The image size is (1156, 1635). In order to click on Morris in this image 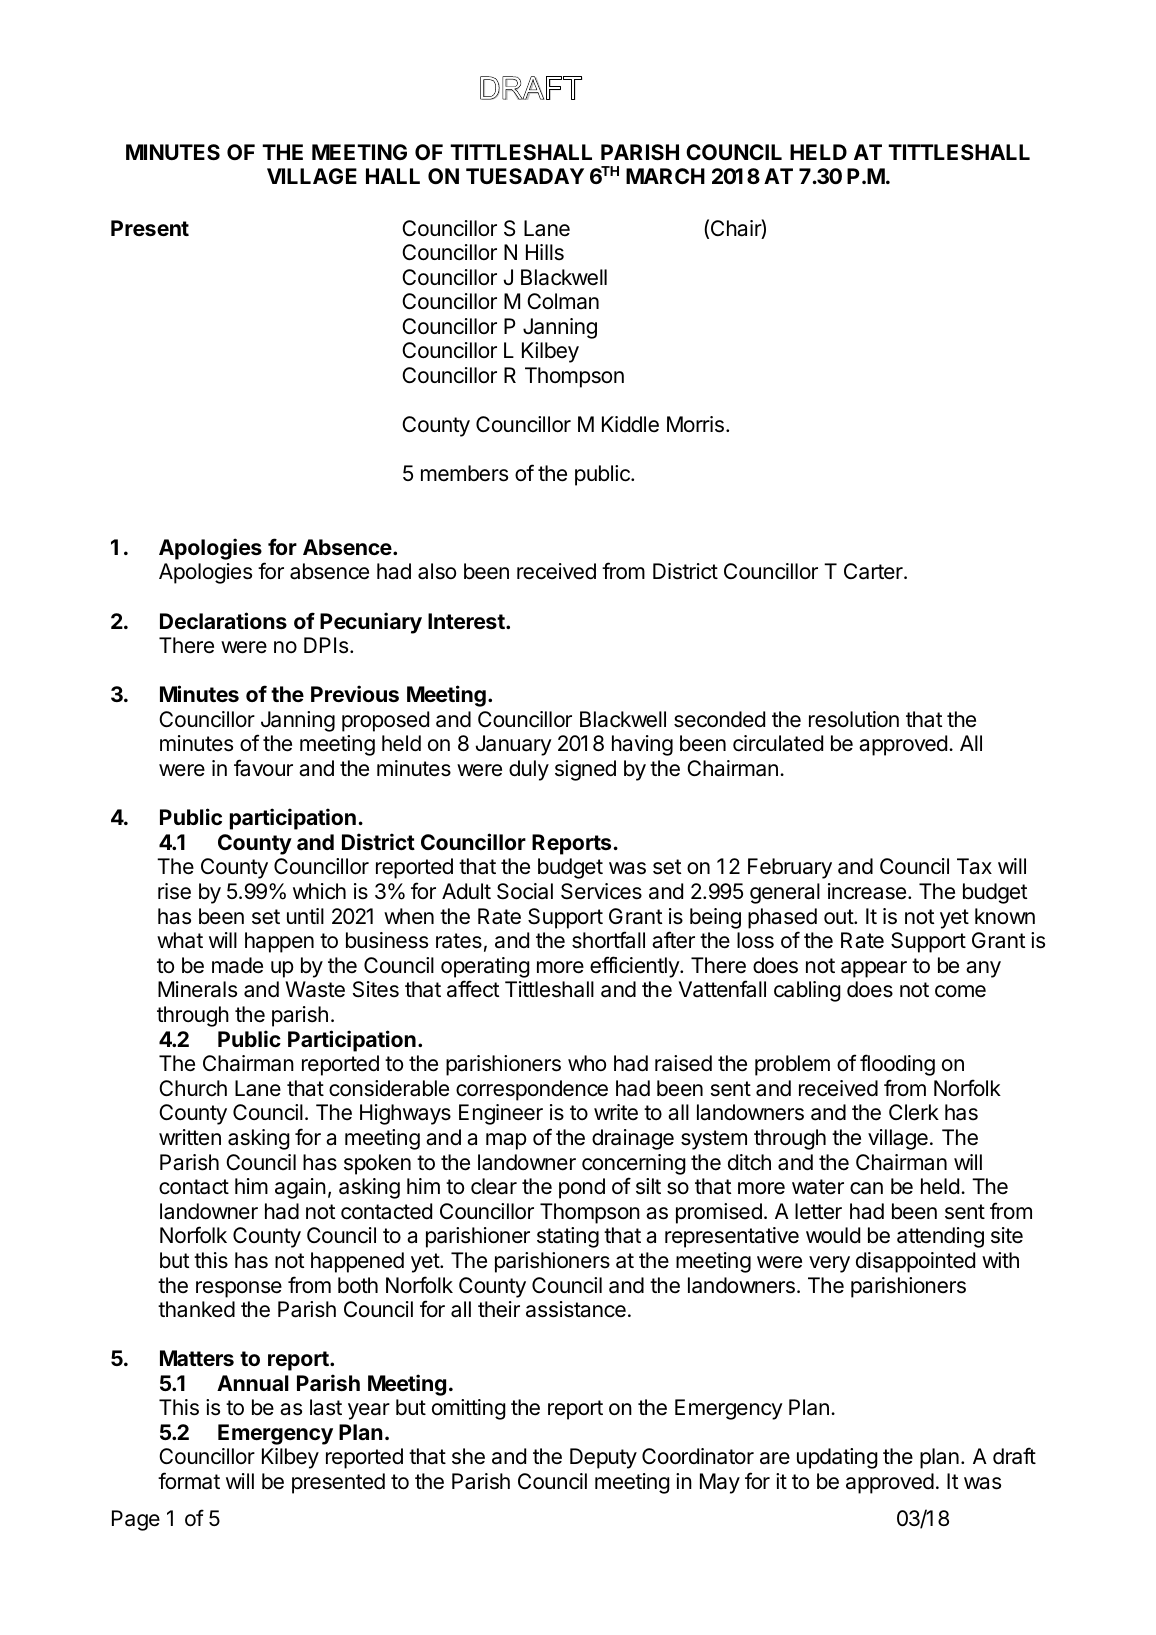, I will do `click(695, 424)`.
